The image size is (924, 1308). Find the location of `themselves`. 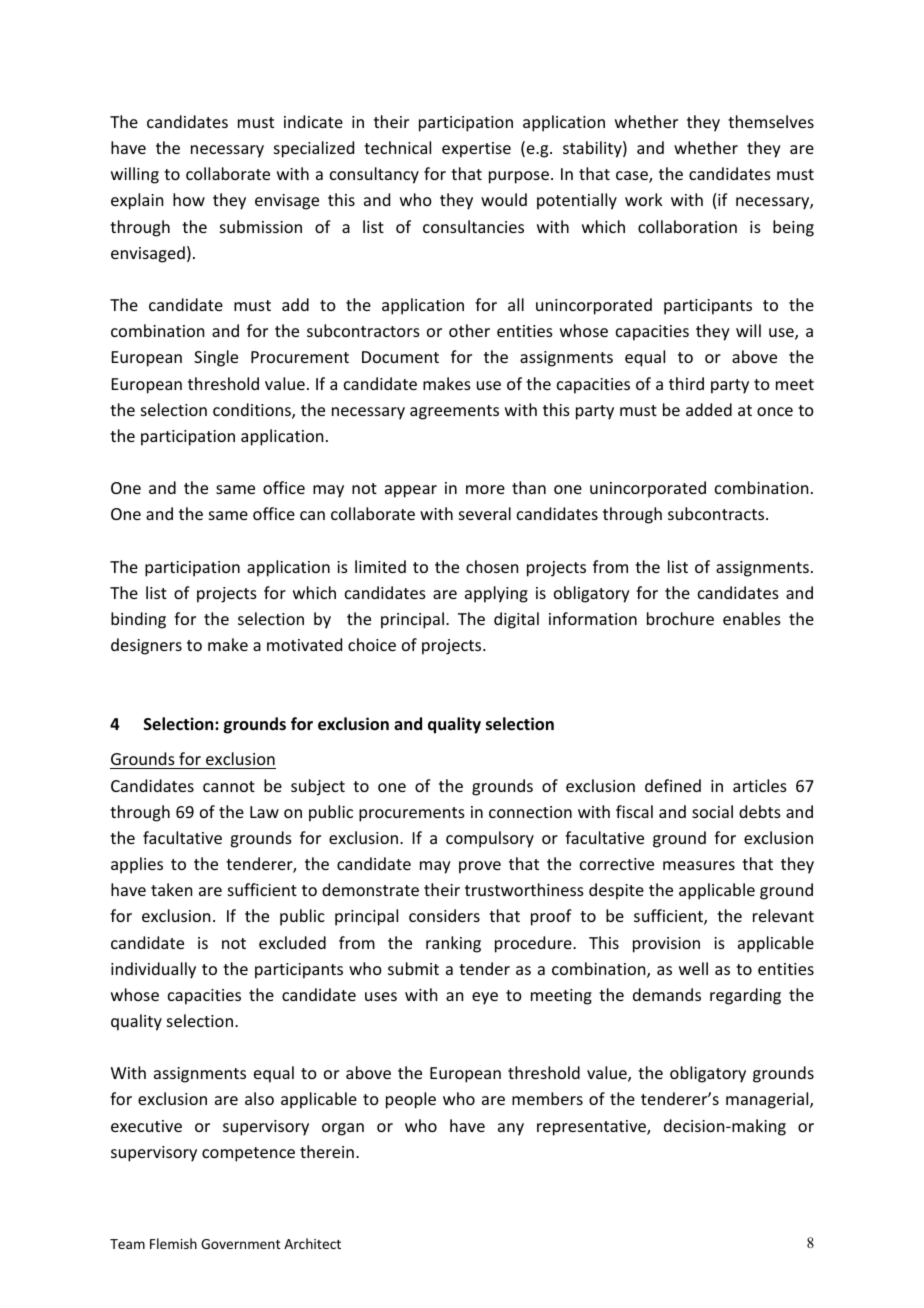

themselves is located at coordinates (771, 121).
